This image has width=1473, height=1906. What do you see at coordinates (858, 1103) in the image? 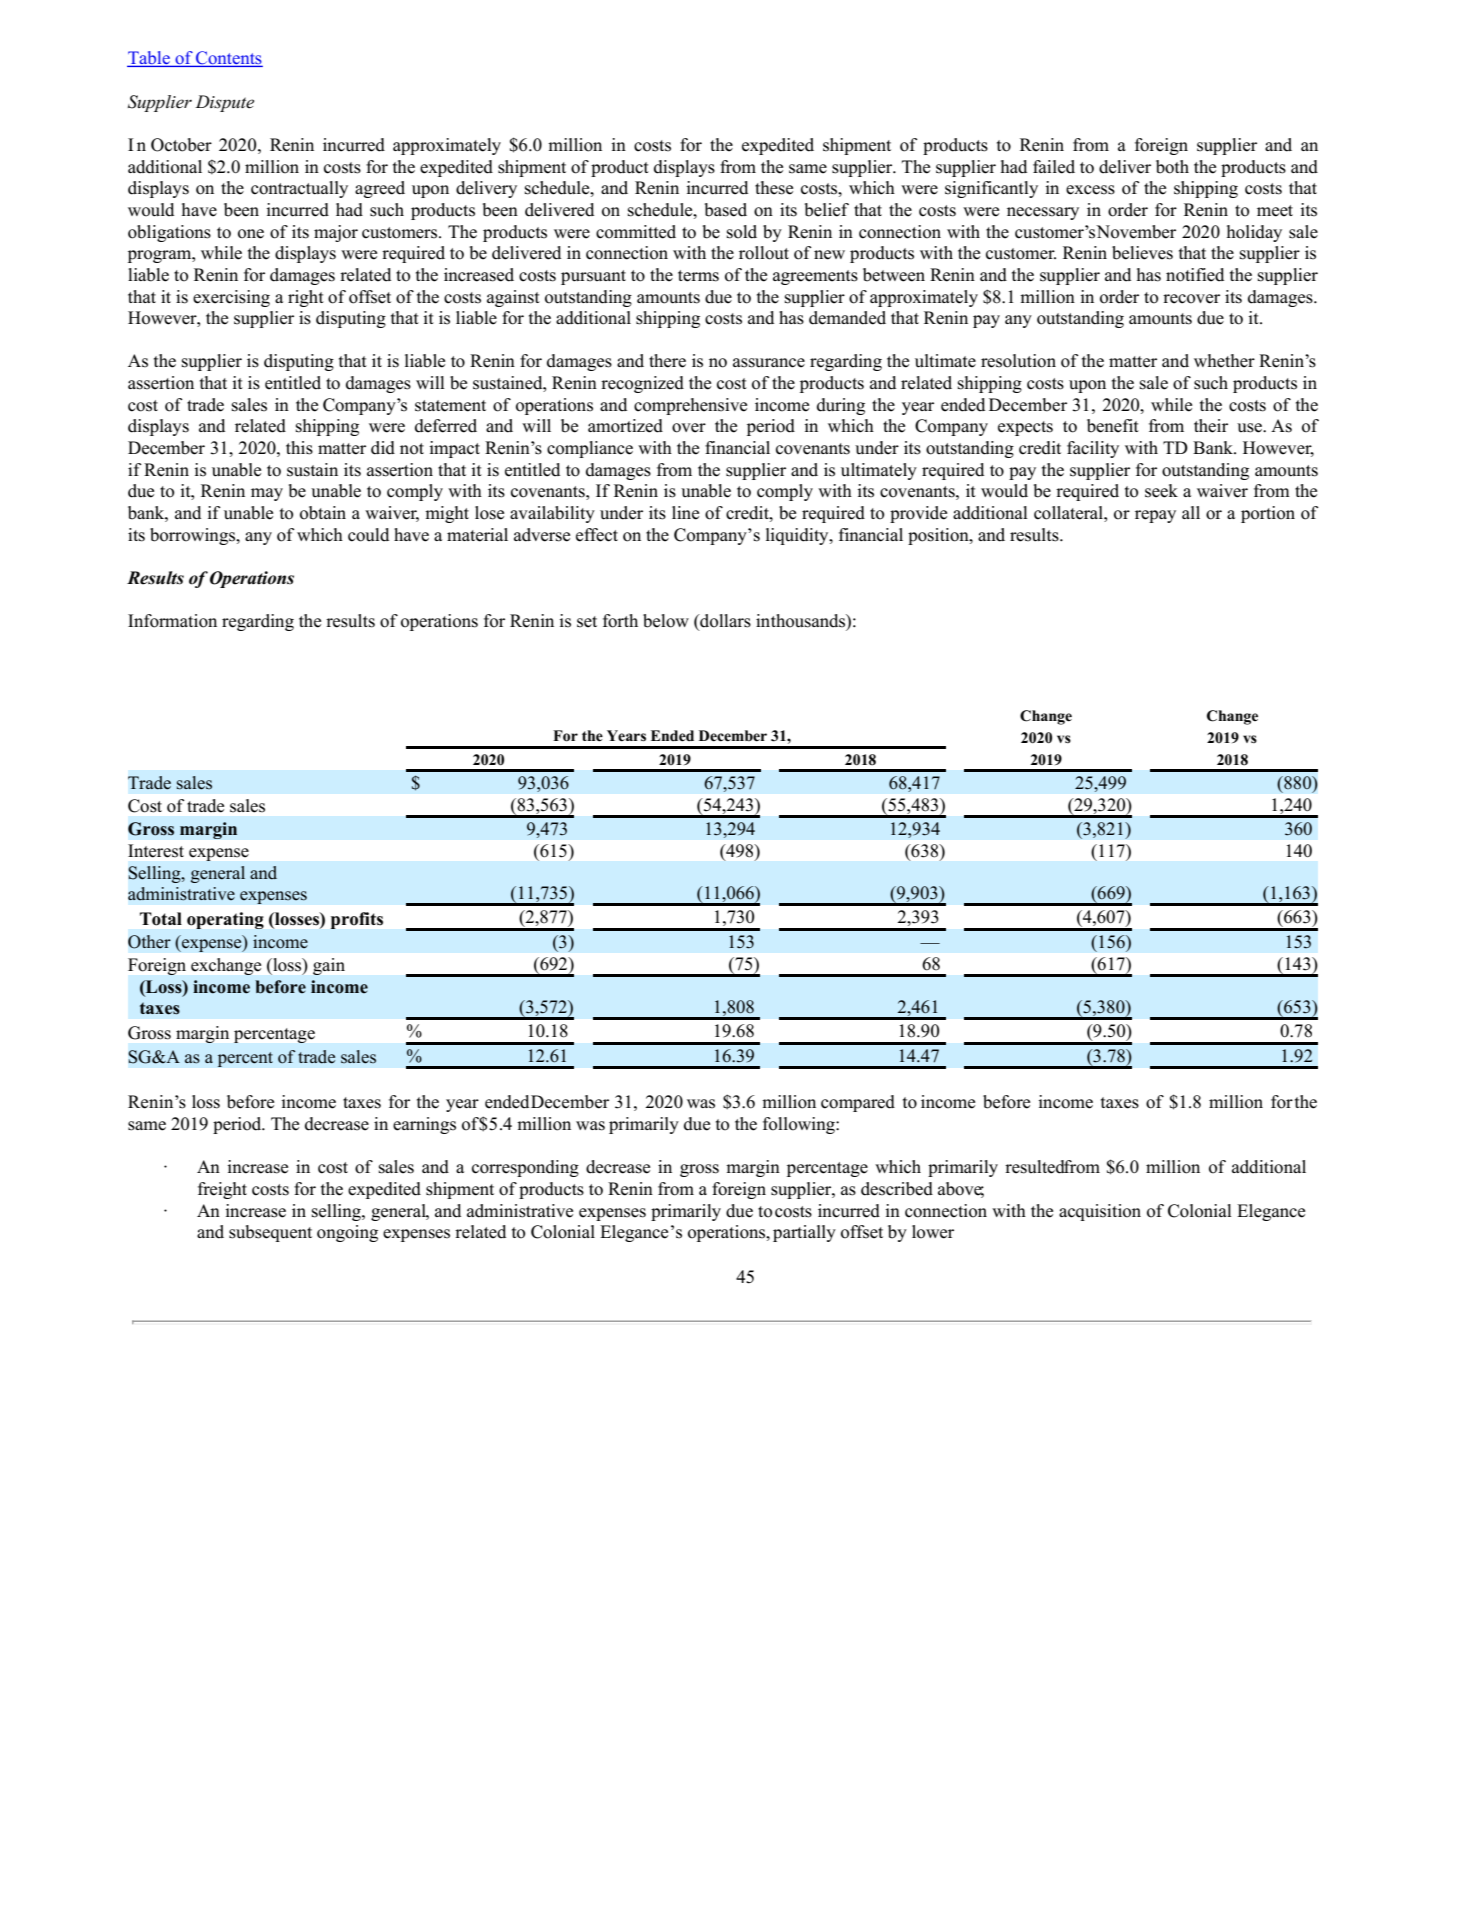
I see `compared` at bounding box center [858, 1103].
